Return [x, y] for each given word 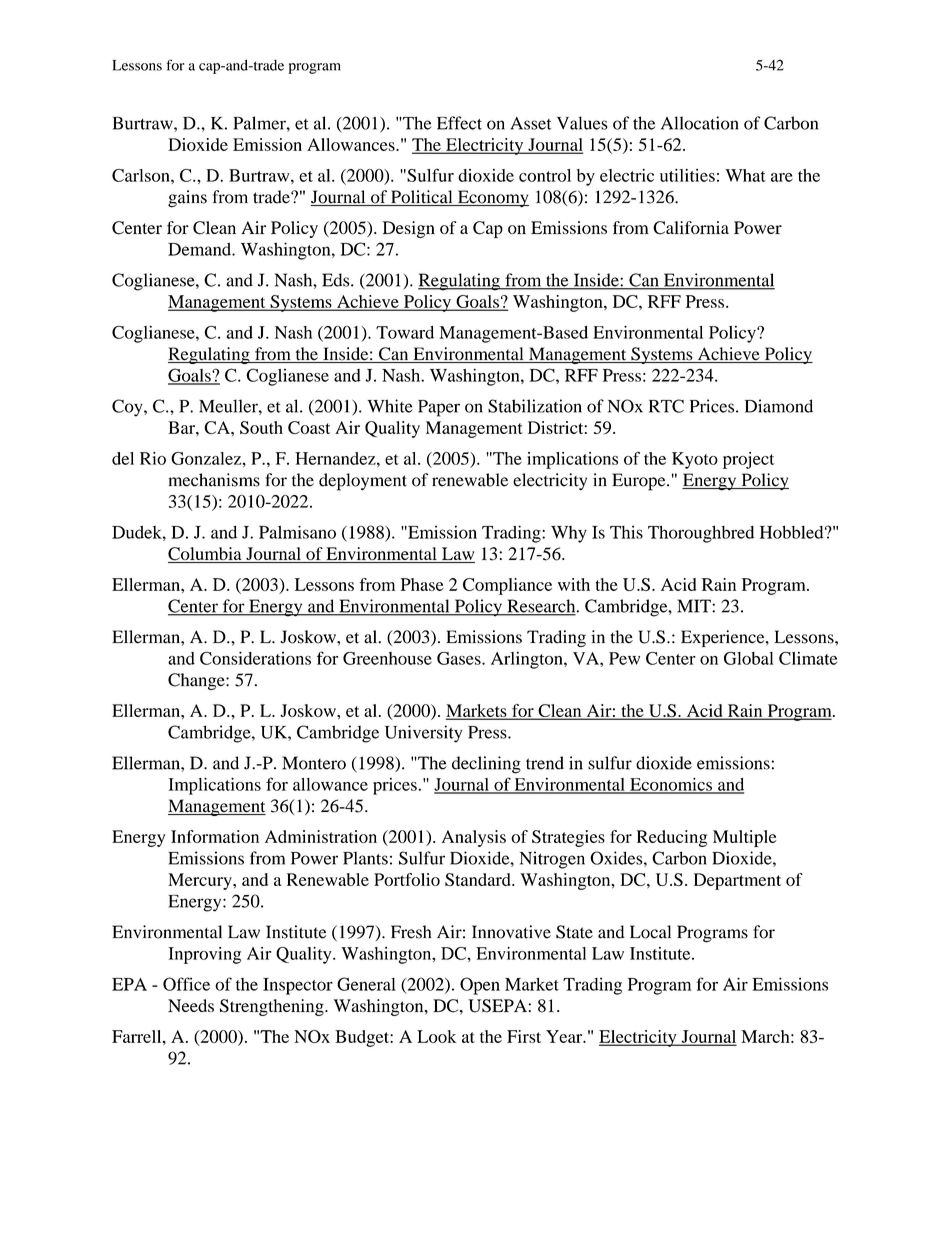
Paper [439, 408]
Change [197, 681]
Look [436, 1036]
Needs [191, 1005]
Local [650, 932]
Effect [459, 123]
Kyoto [695, 460]
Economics [671, 785]
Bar [182, 427]
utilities [687, 175]
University [423, 734]
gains [187, 199]
